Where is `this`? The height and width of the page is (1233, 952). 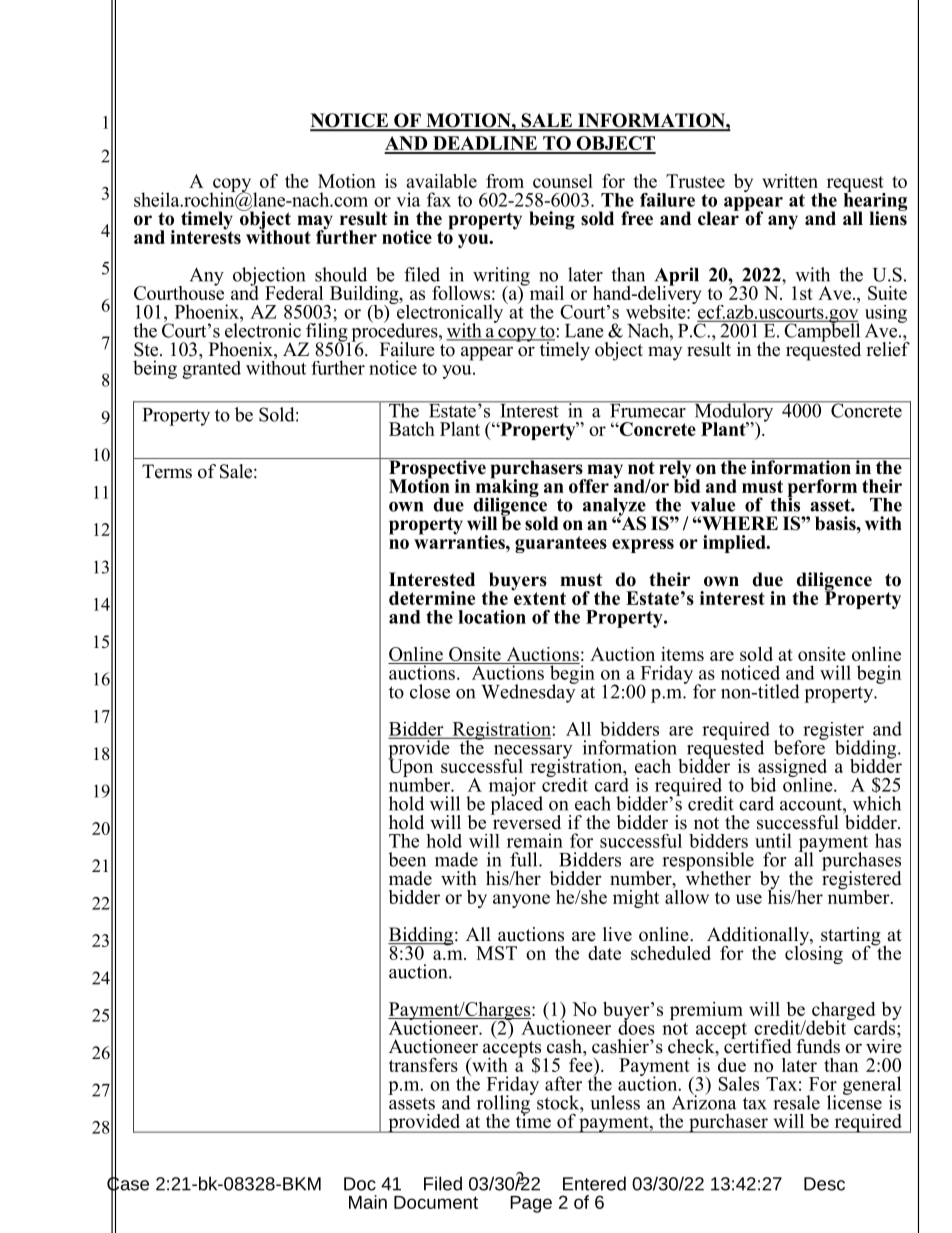 this is located at coordinates (785, 503).
